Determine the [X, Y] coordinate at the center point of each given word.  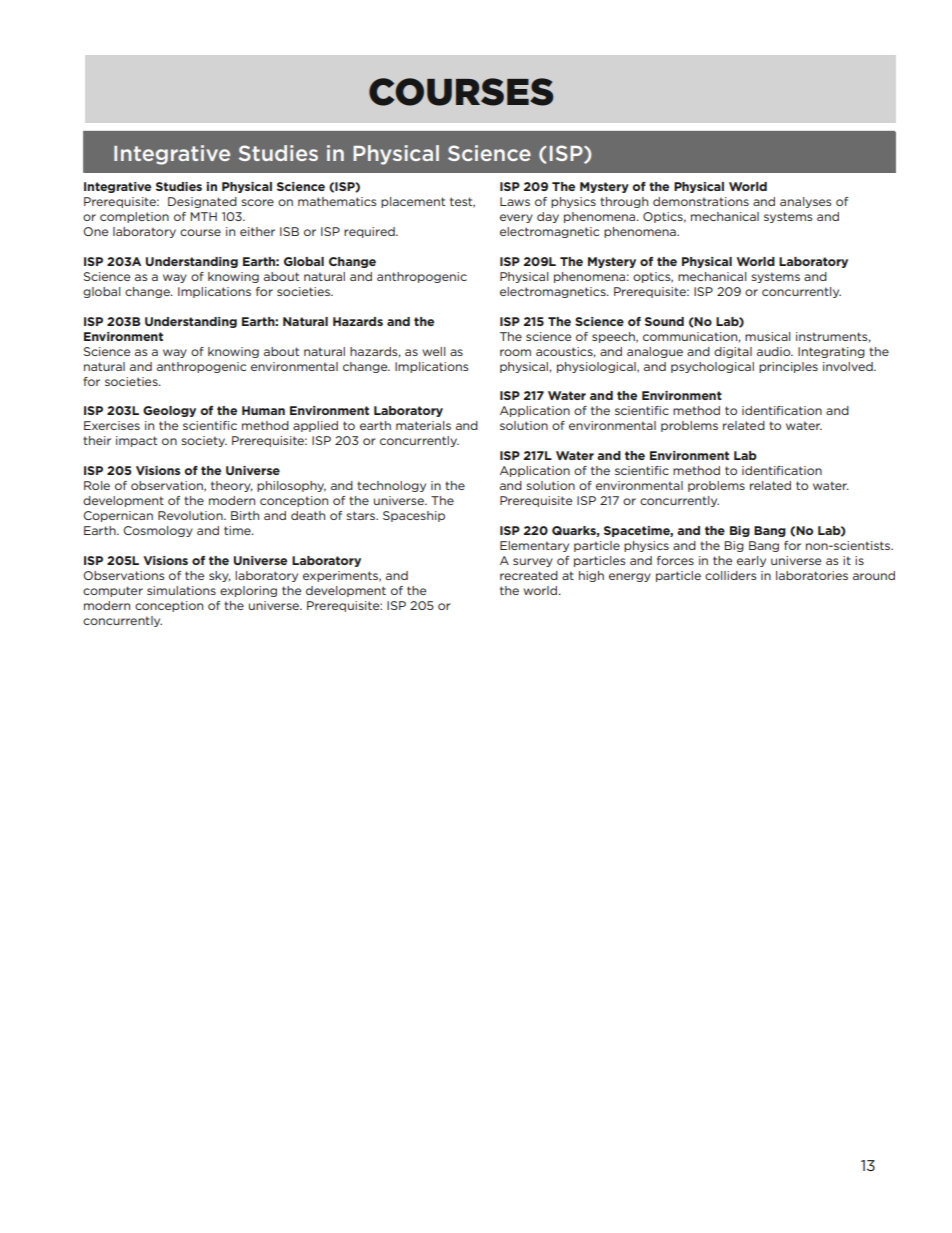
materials [423, 425]
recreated [529, 575]
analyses [805, 202]
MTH [204, 216]
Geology [169, 411]
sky [220, 576]
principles [788, 367]
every [516, 218]
